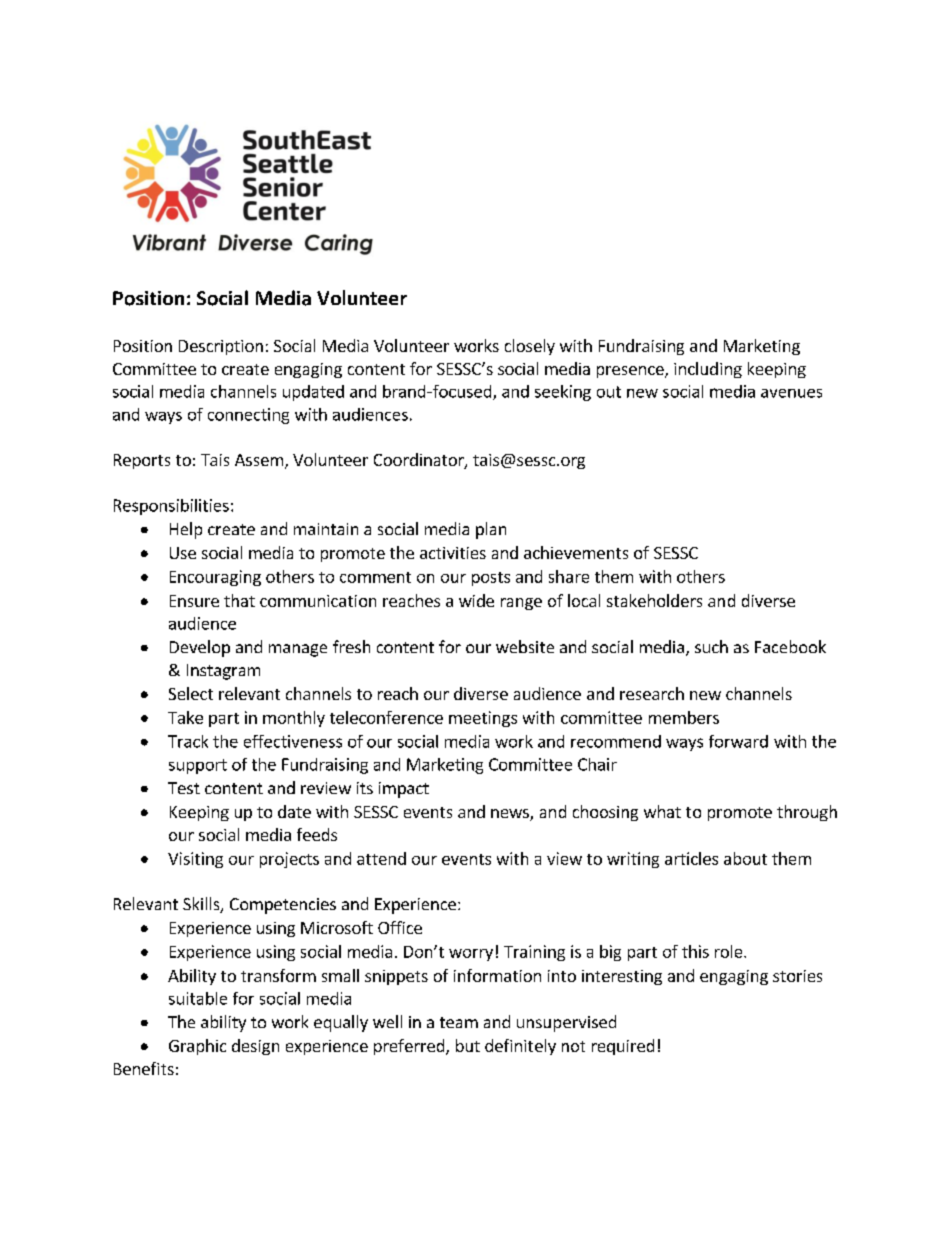 Image resolution: width=952 pixels, height=1233 pixels. What do you see at coordinates (708, 370) in the page?
I see `including` at bounding box center [708, 370].
